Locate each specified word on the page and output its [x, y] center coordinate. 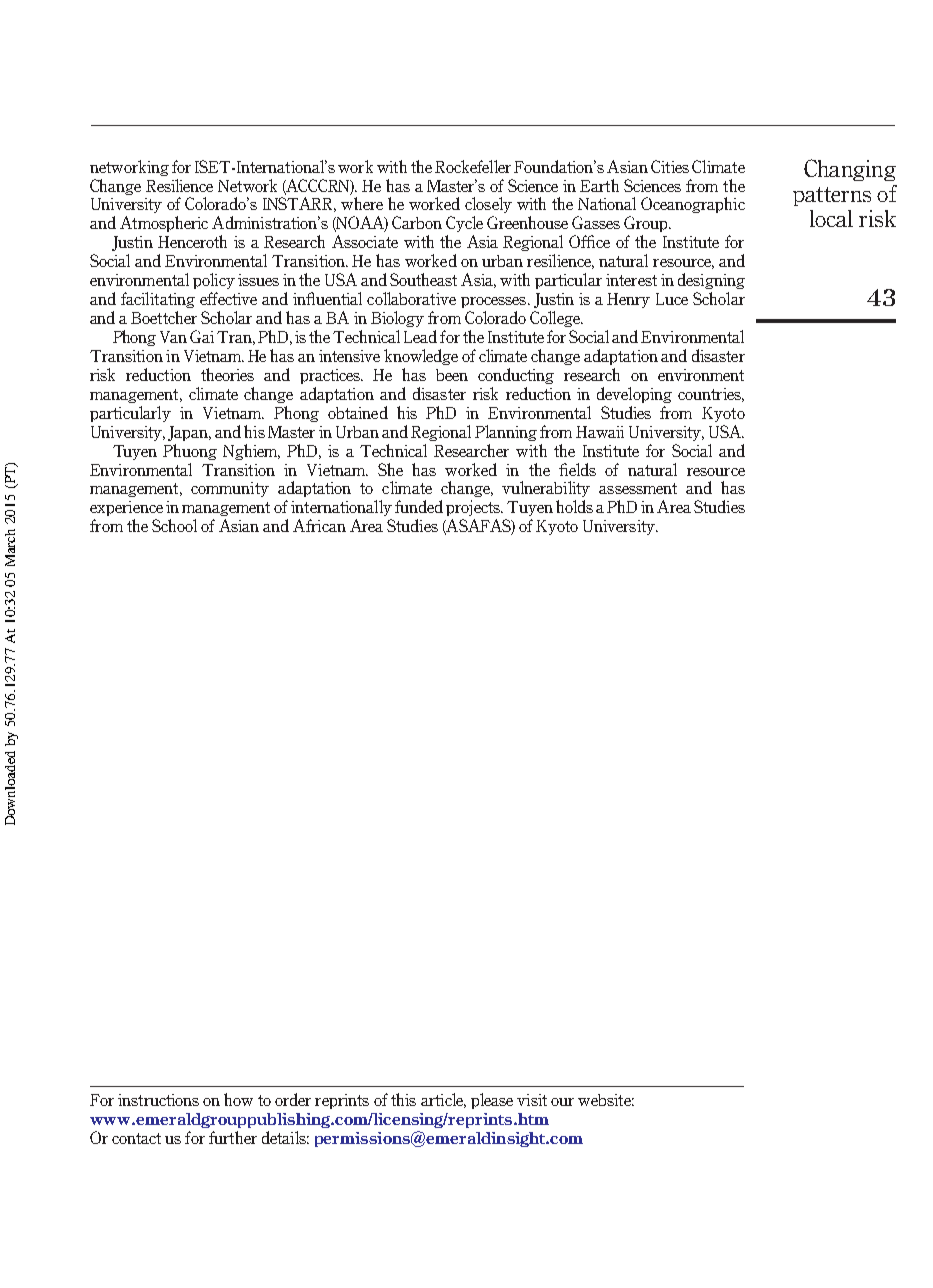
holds [574, 506]
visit [532, 1100]
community [230, 489]
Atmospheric [164, 224]
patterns [832, 196]
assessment [638, 488]
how [238, 1099]
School [174, 525]
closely [488, 205]
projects [474, 508]
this [403, 1099]
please [492, 1101]
